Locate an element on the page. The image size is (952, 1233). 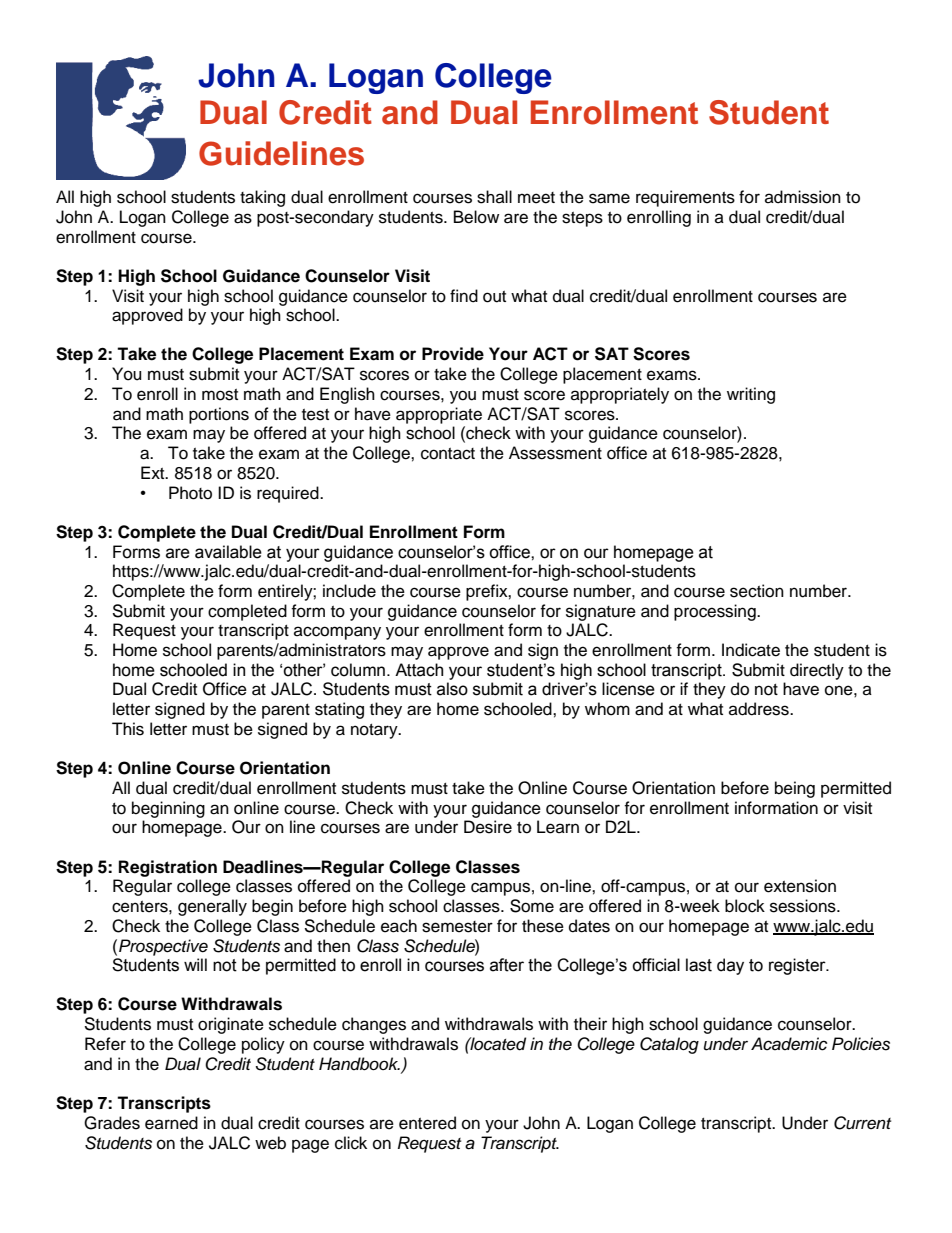
entered is located at coordinates (427, 1123).
